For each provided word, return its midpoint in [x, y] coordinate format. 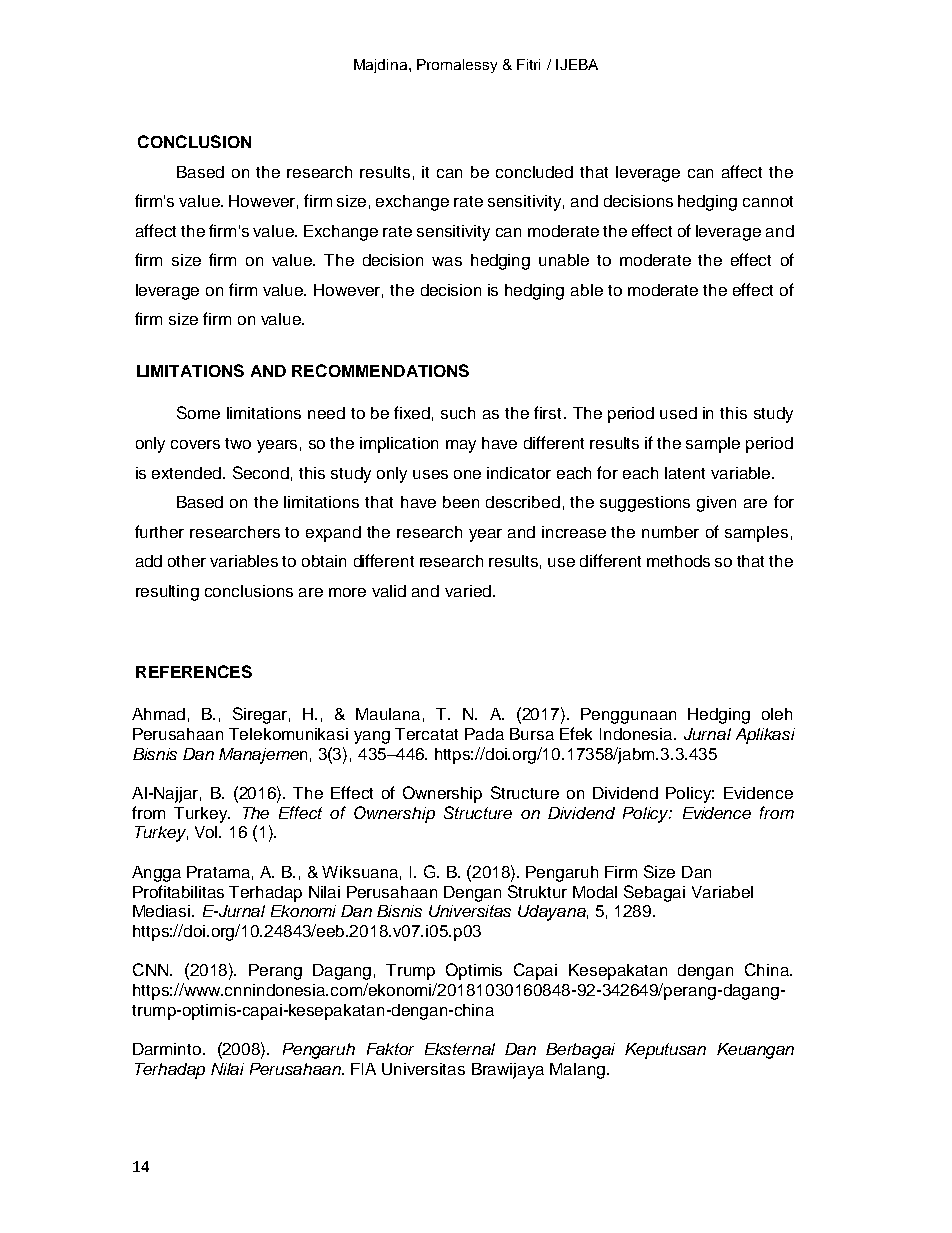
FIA [363, 1069]
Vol [207, 832]
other [187, 561]
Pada [484, 734]
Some [198, 412]
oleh [777, 714]
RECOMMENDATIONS [380, 370]
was [447, 261]
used [678, 413]
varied [468, 591]
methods [678, 561]
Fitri [528, 64]
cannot [768, 201]
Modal [595, 892]
